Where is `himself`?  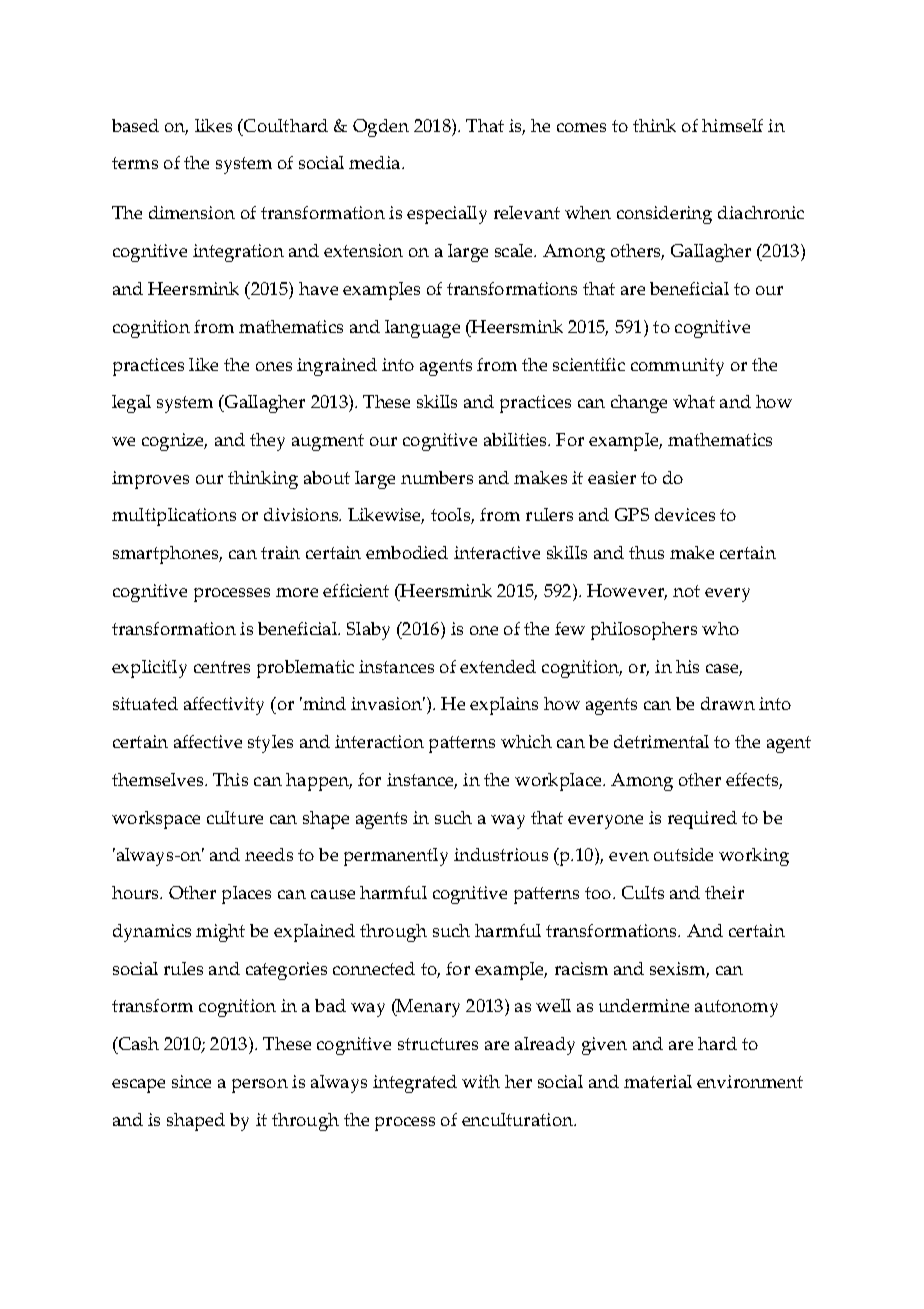 himself is located at coordinates (732, 125).
